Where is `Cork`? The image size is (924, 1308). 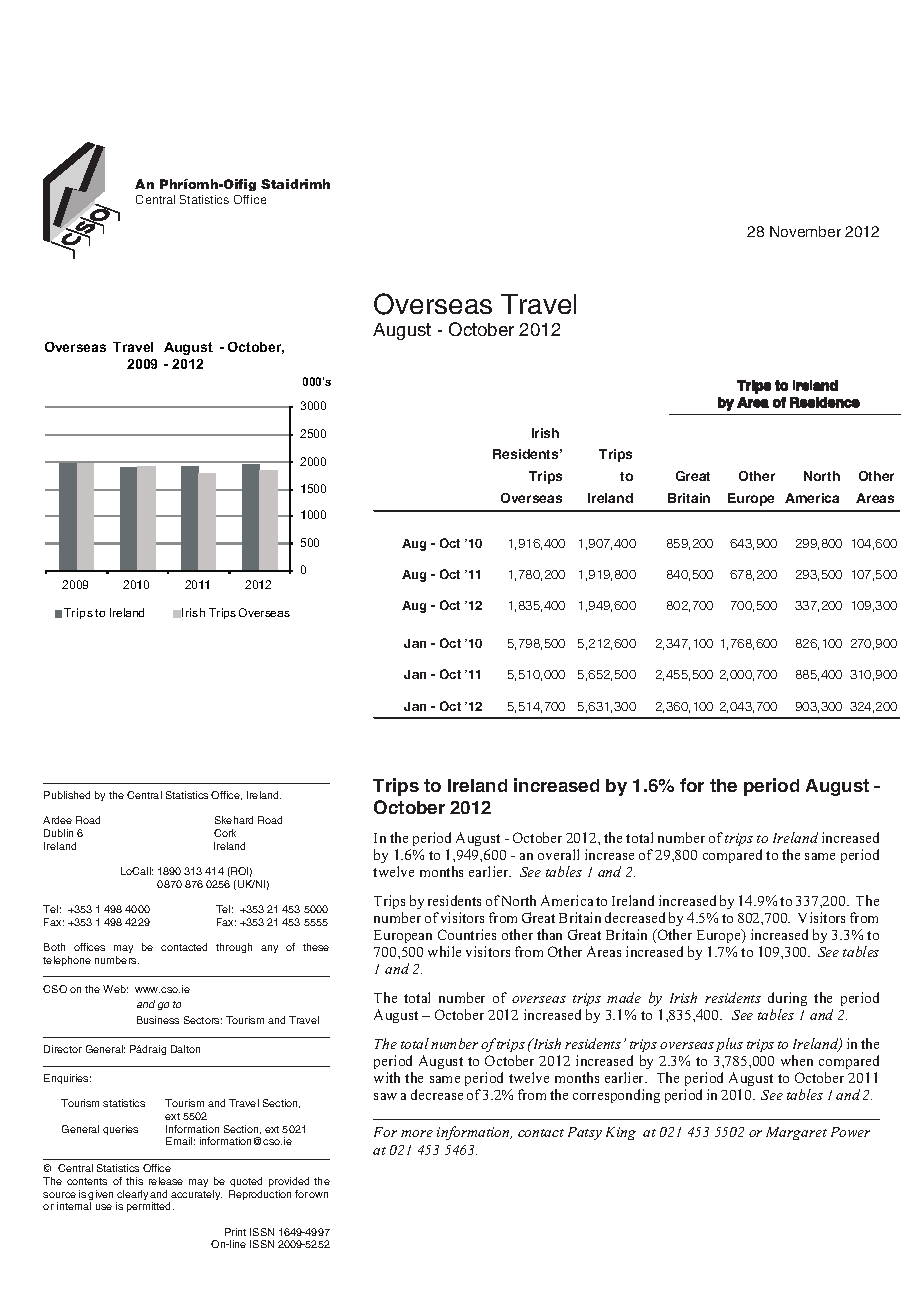 Cork is located at coordinates (225, 833).
